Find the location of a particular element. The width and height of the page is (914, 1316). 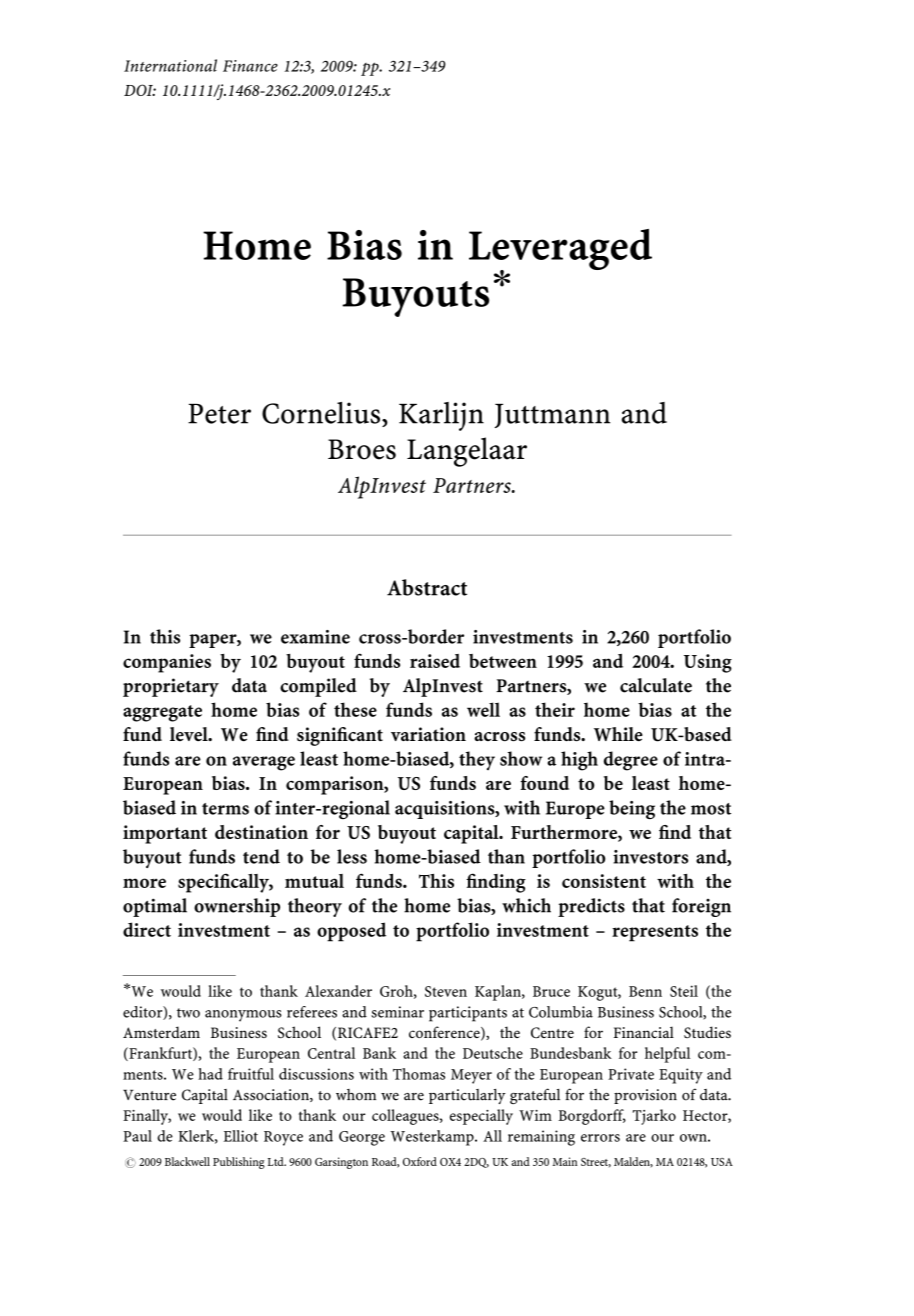

Abstract is located at coordinates (427, 587).
